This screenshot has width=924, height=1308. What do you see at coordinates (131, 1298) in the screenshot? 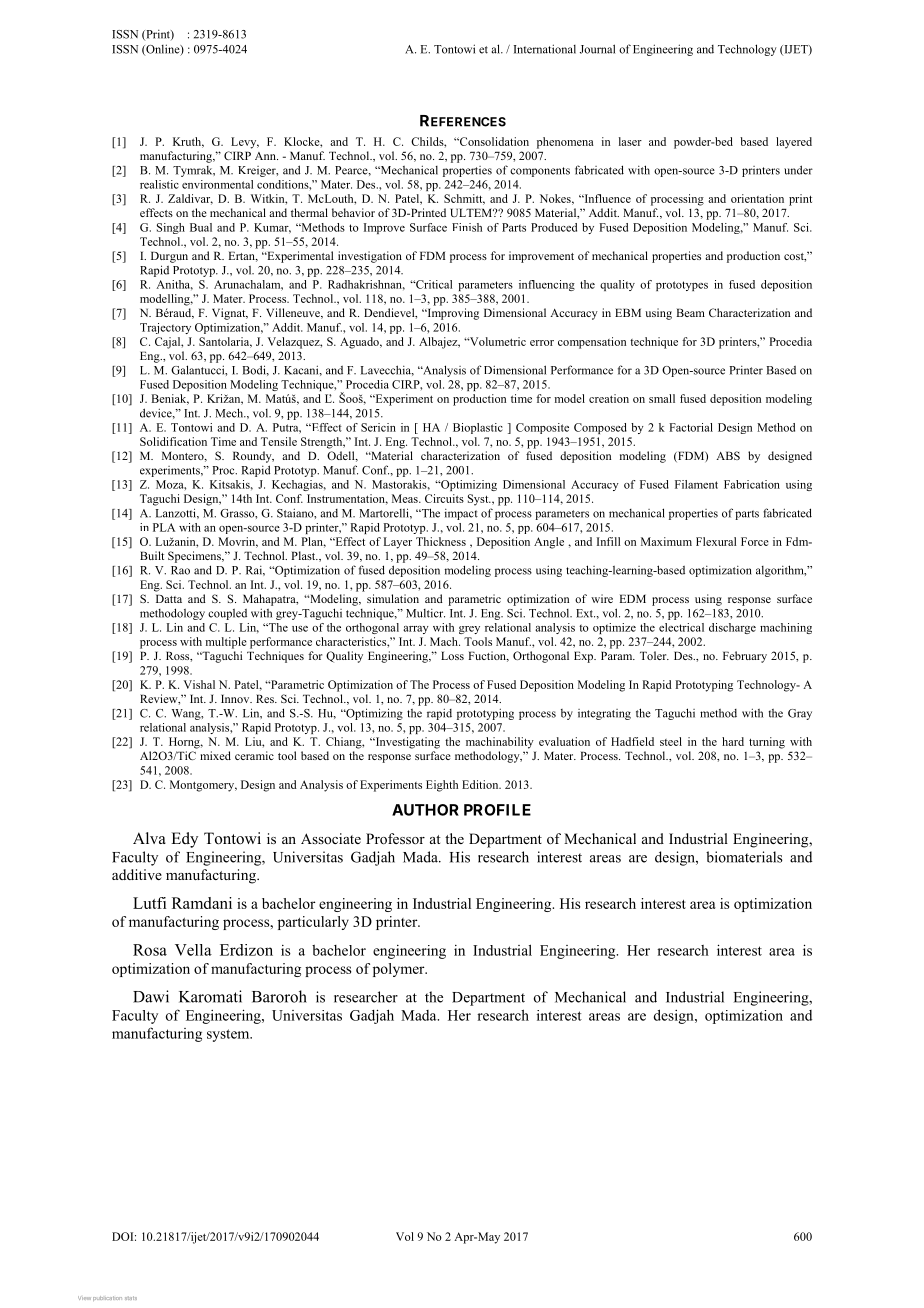
I see `stats` at bounding box center [131, 1298].
